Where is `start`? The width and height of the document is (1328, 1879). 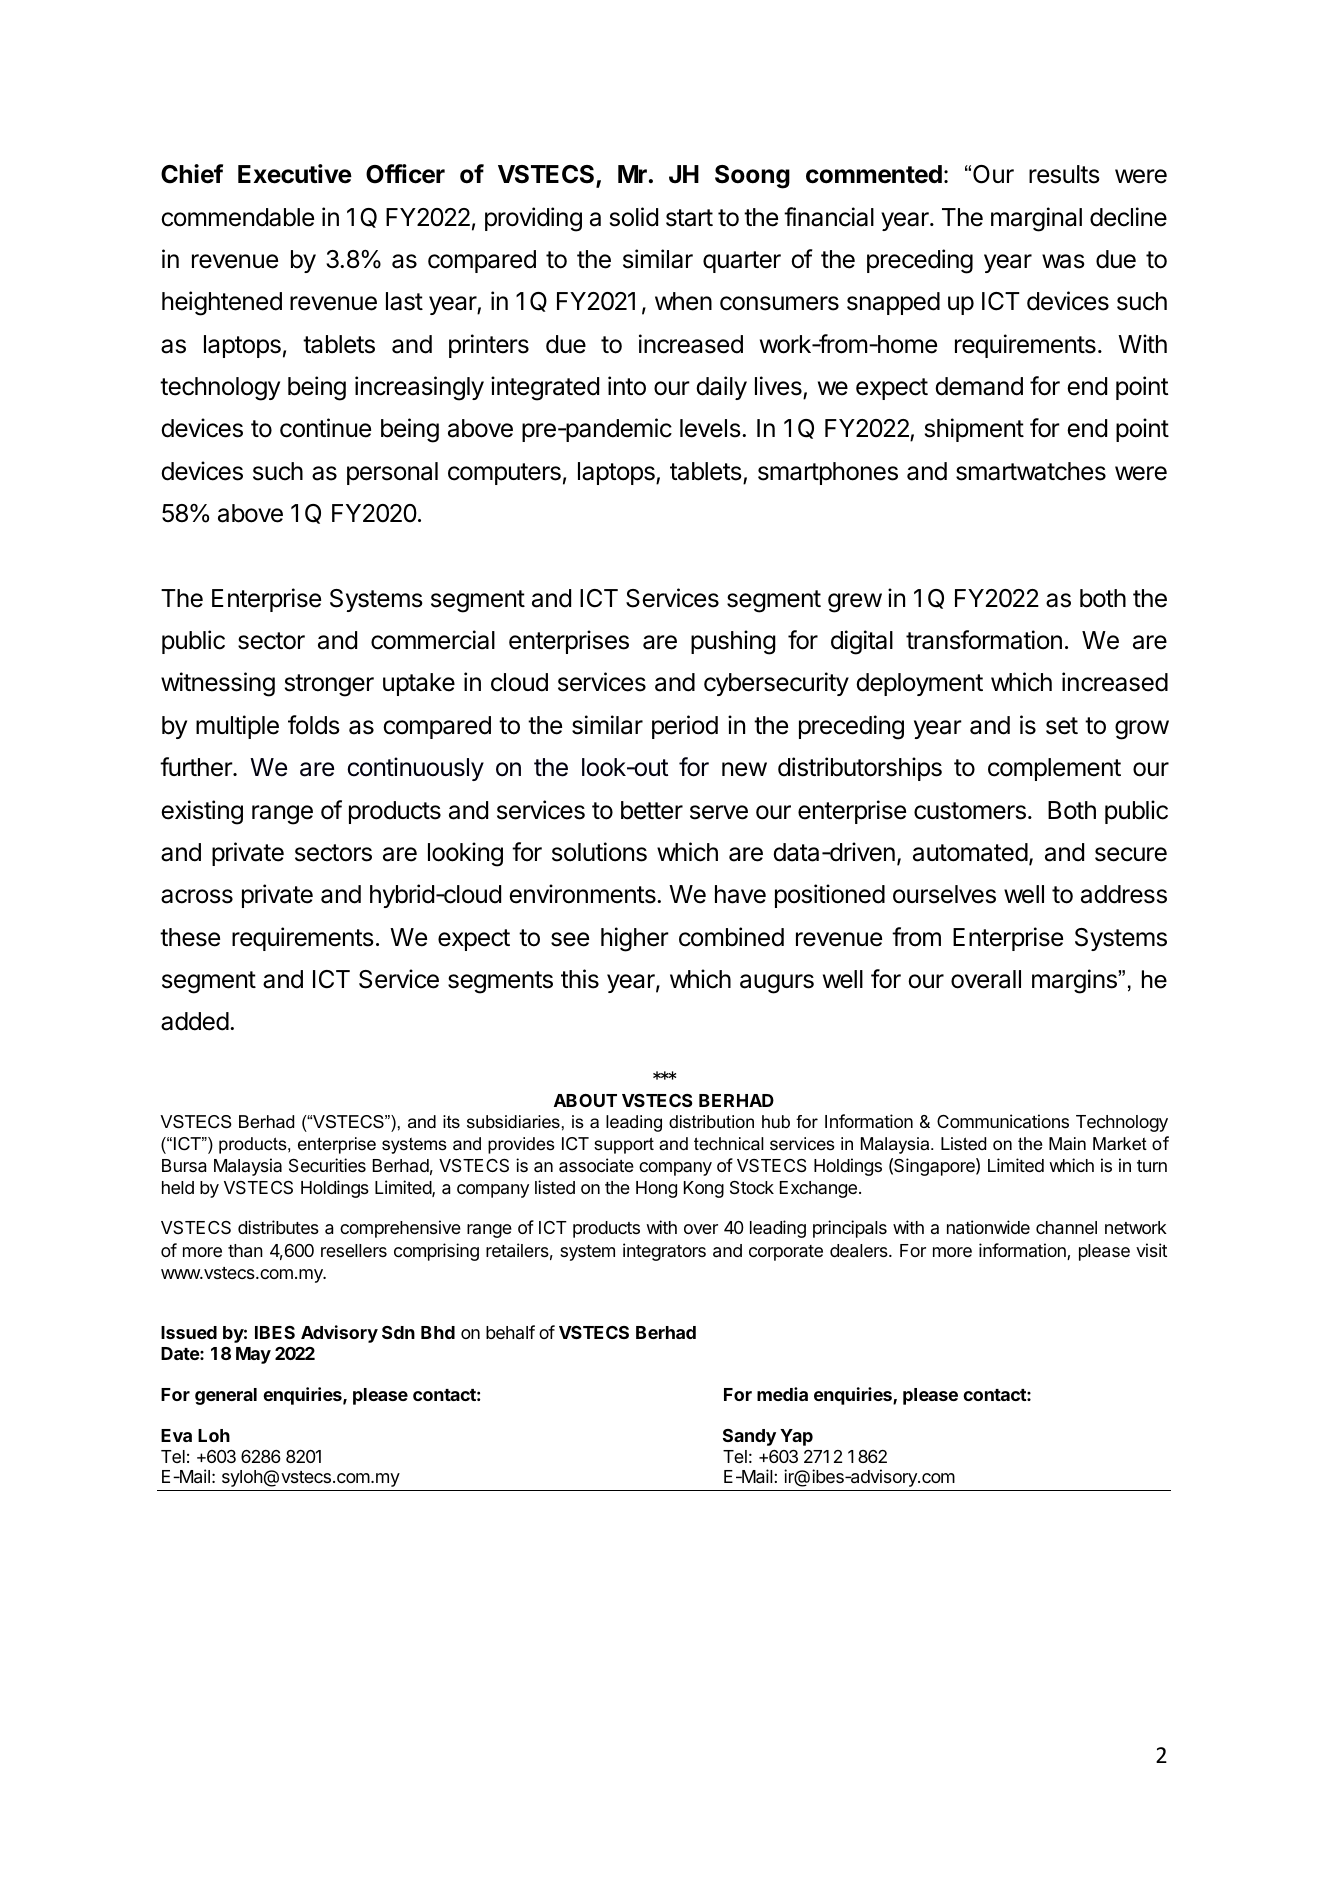
start is located at coordinates (689, 218).
